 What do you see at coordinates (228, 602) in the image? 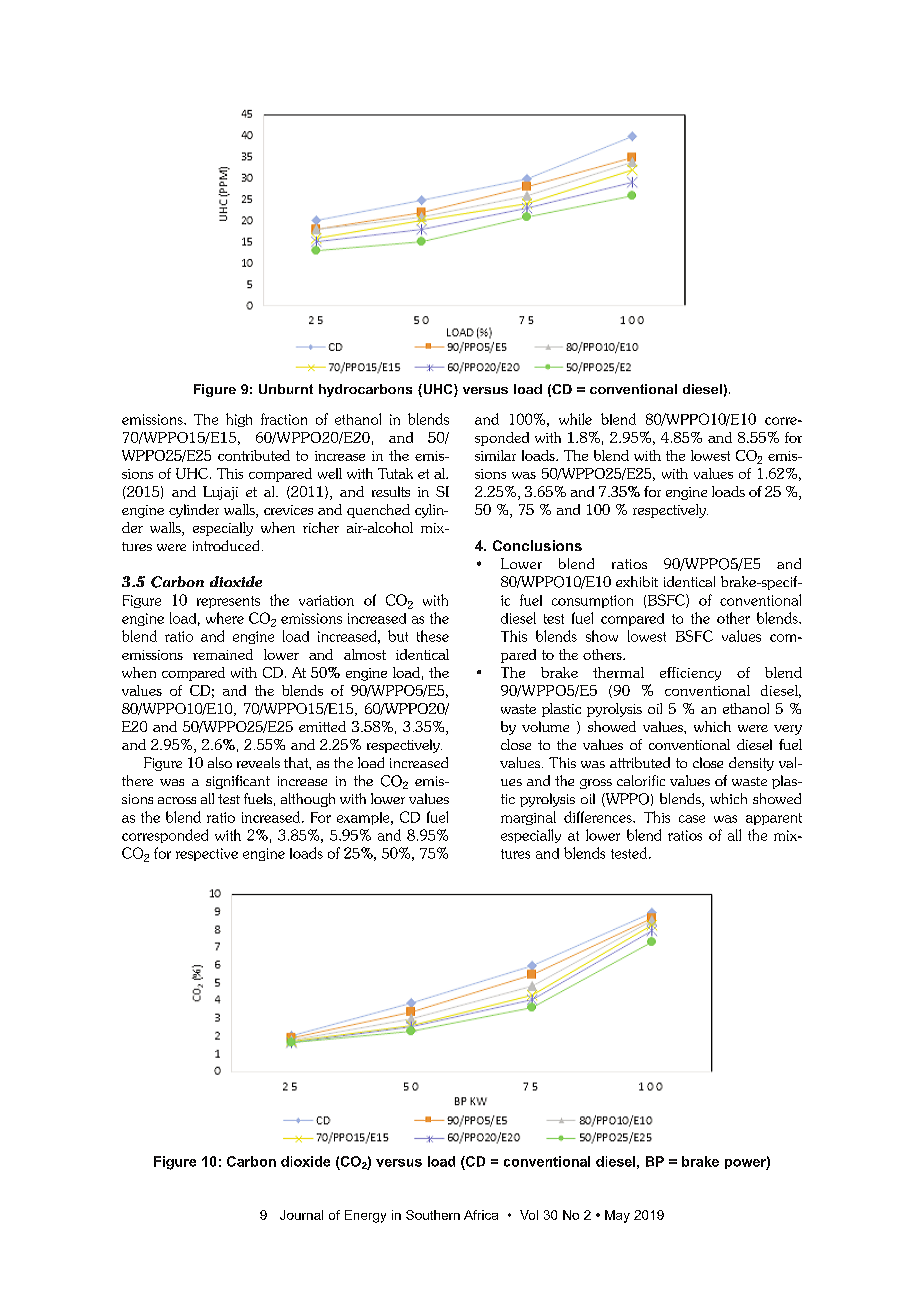
I see `represents` at bounding box center [228, 602].
